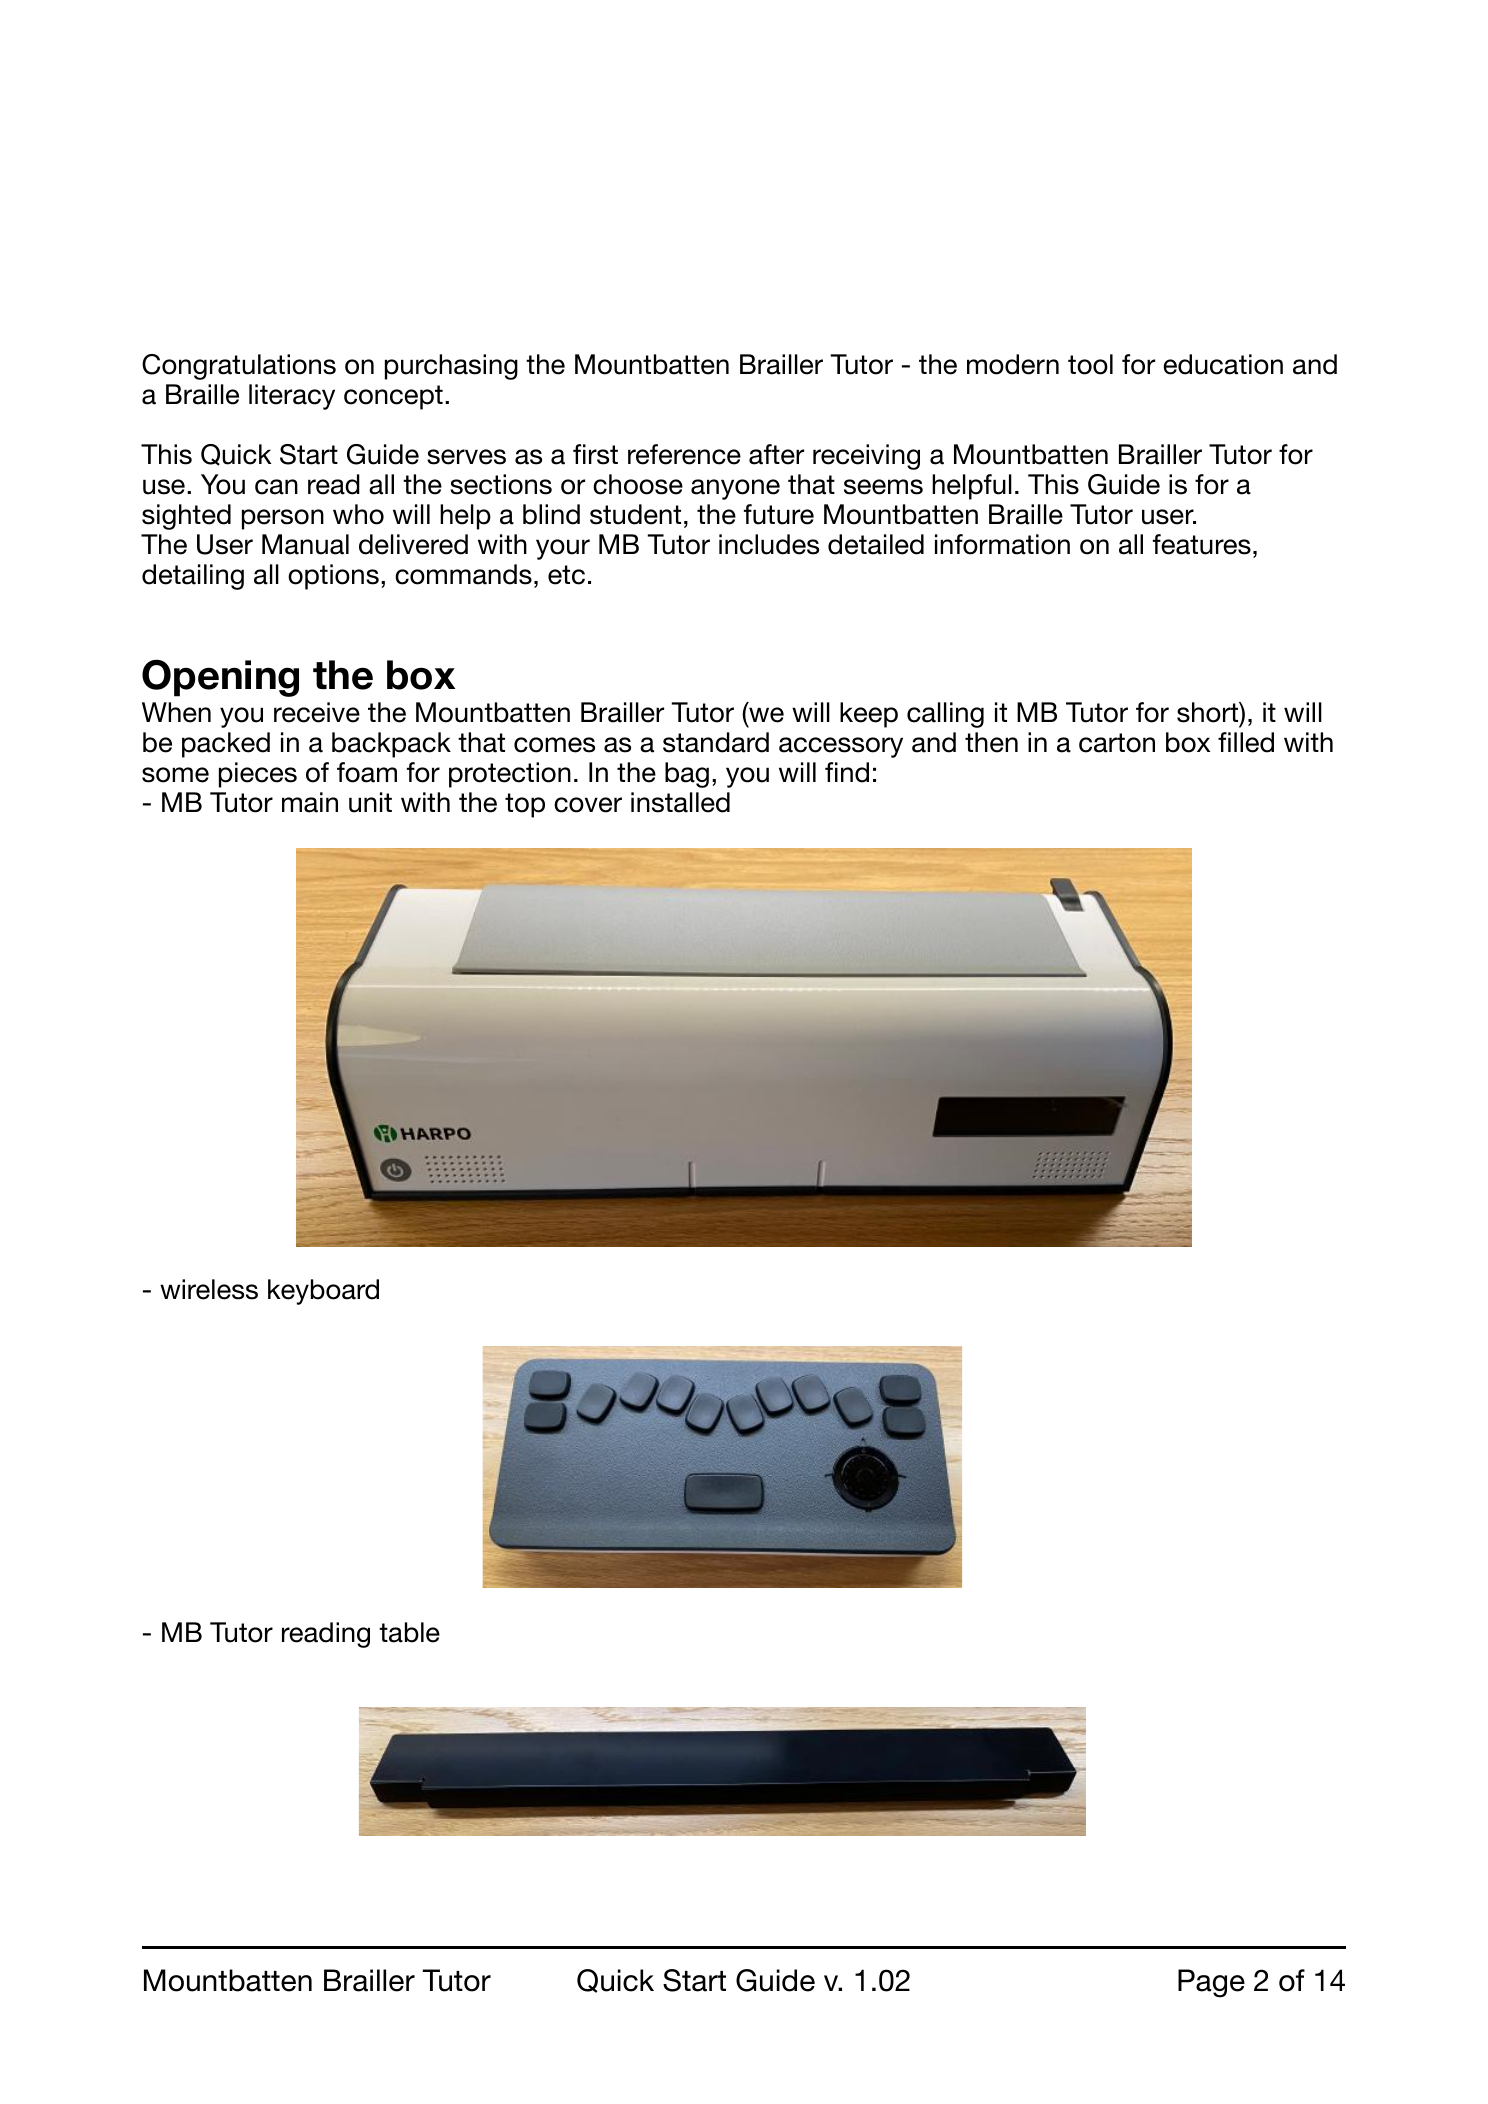 The height and width of the screenshot is (2104, 1488). Describe the element at coordinates (716, 742) in the screenshot. I see `standard` at that location.
